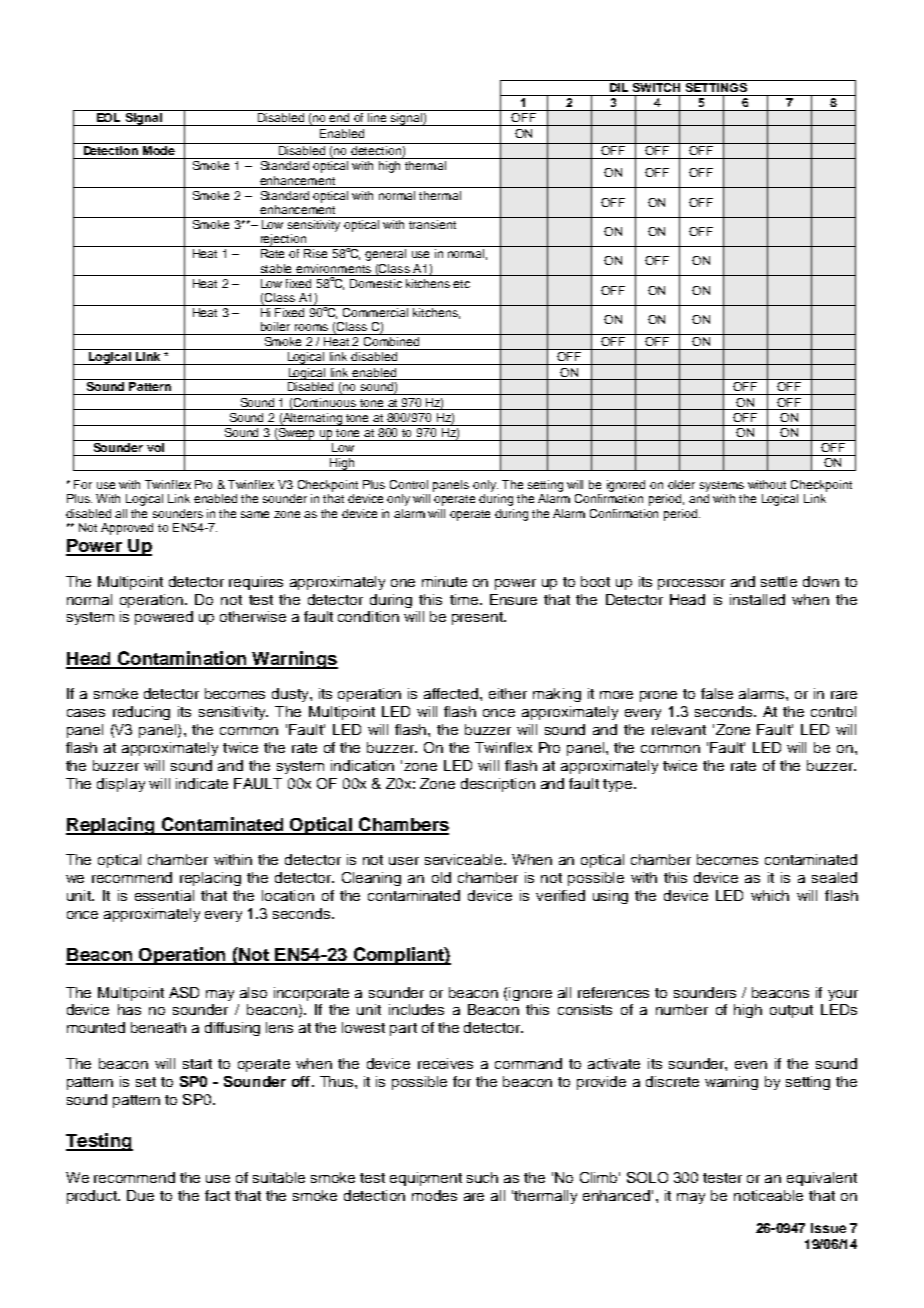  What do you see at coordinates (465, 859) in the screenshot?
I see `serviceable` at bounding box center [465, 859].
